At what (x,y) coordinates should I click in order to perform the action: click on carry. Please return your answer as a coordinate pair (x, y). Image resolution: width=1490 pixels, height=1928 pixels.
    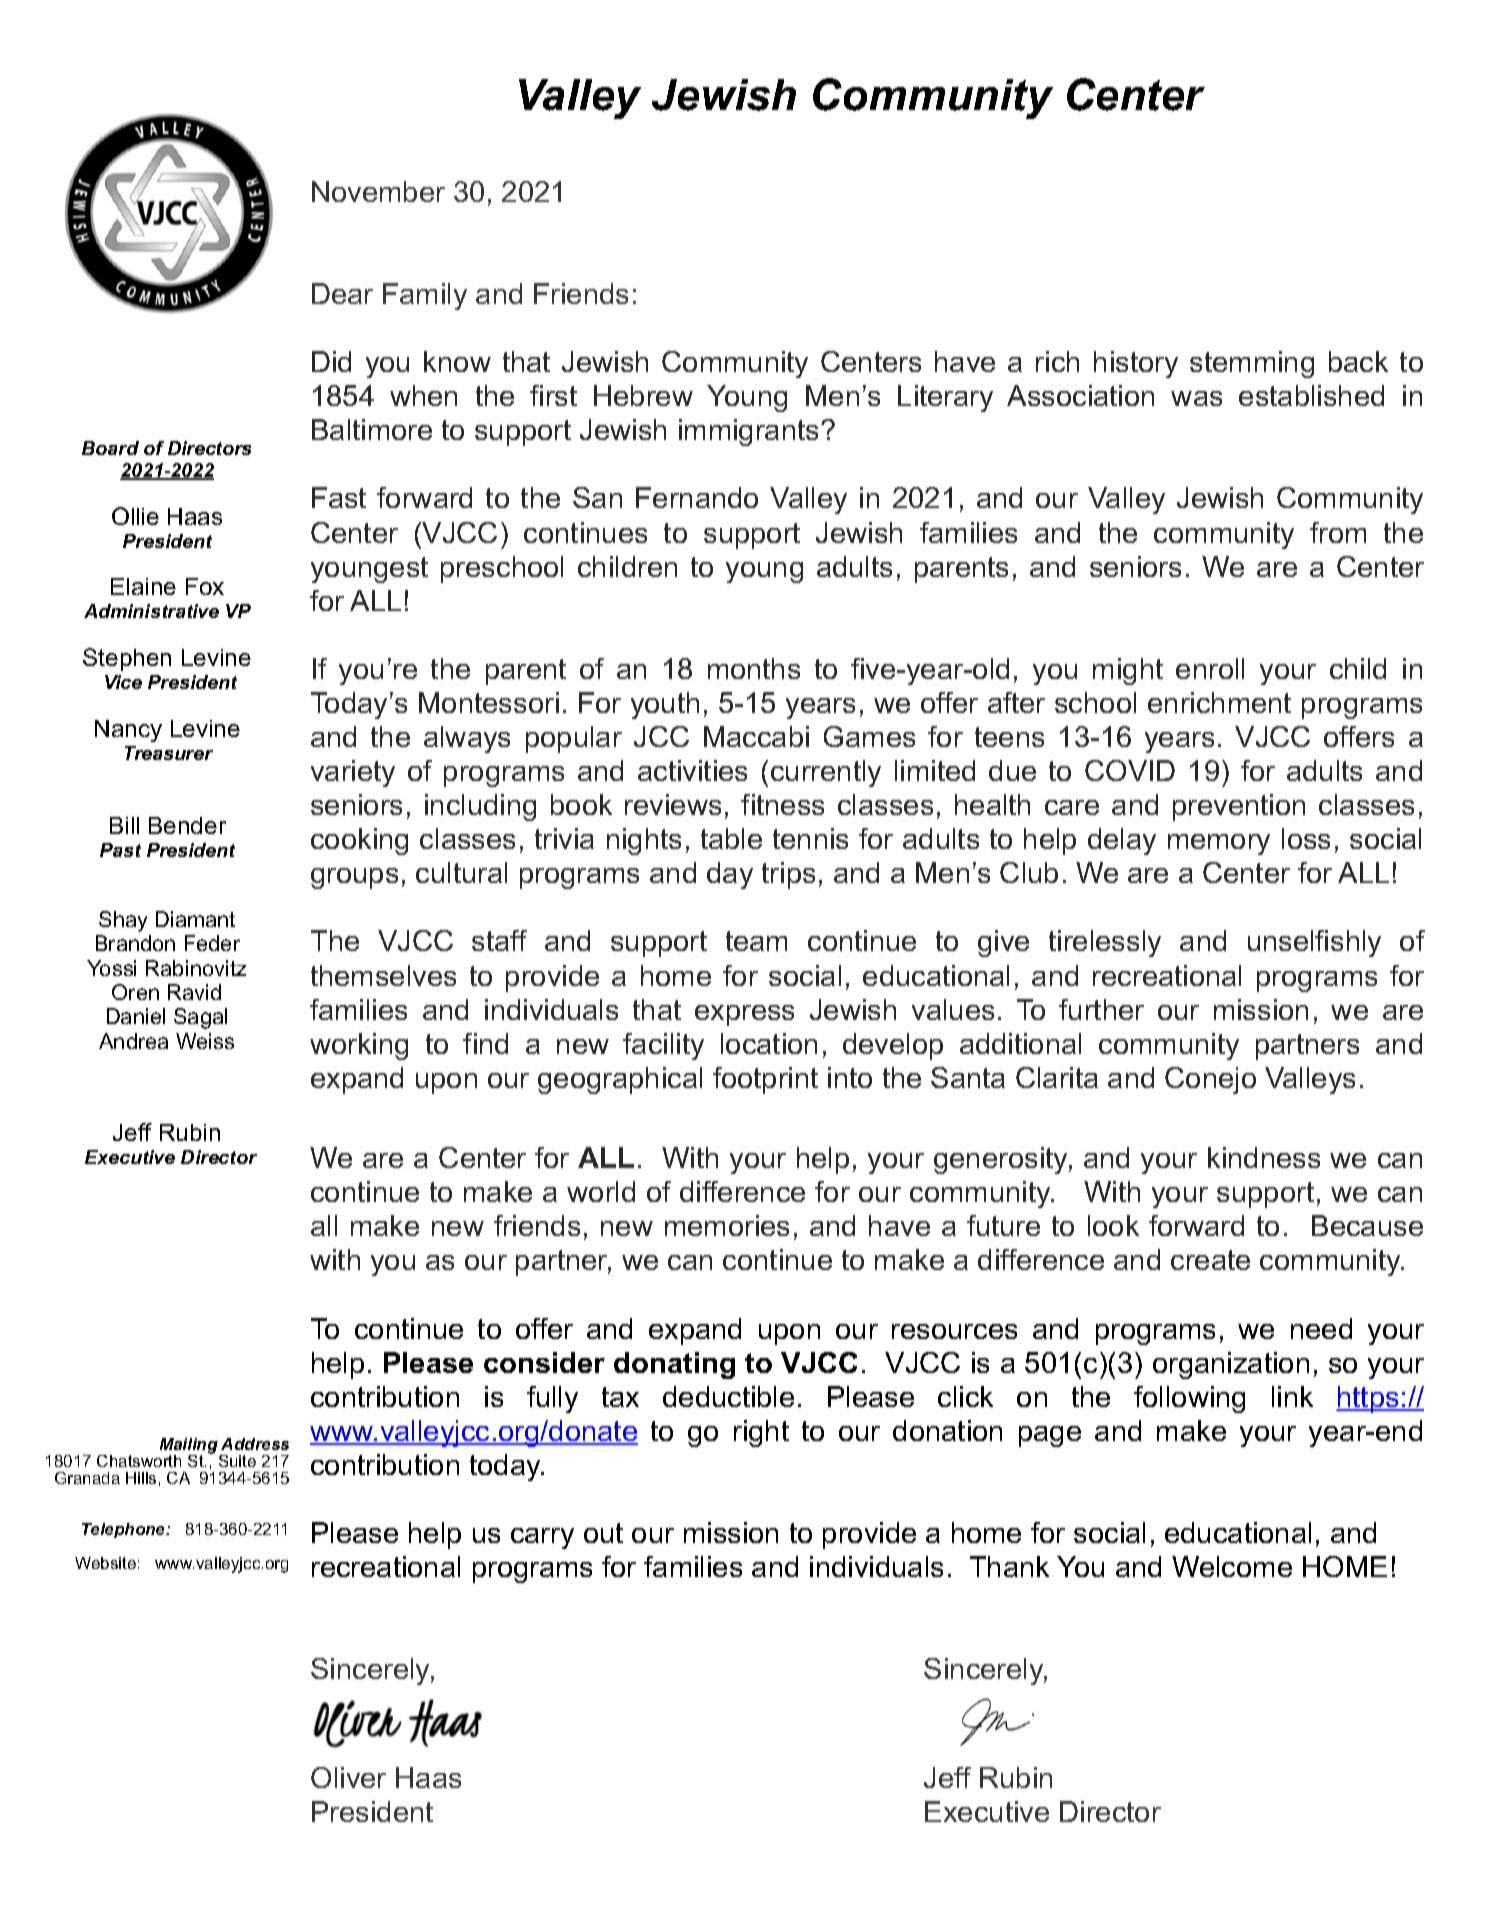
    Looking at the image, I should click on (542, 1538).
